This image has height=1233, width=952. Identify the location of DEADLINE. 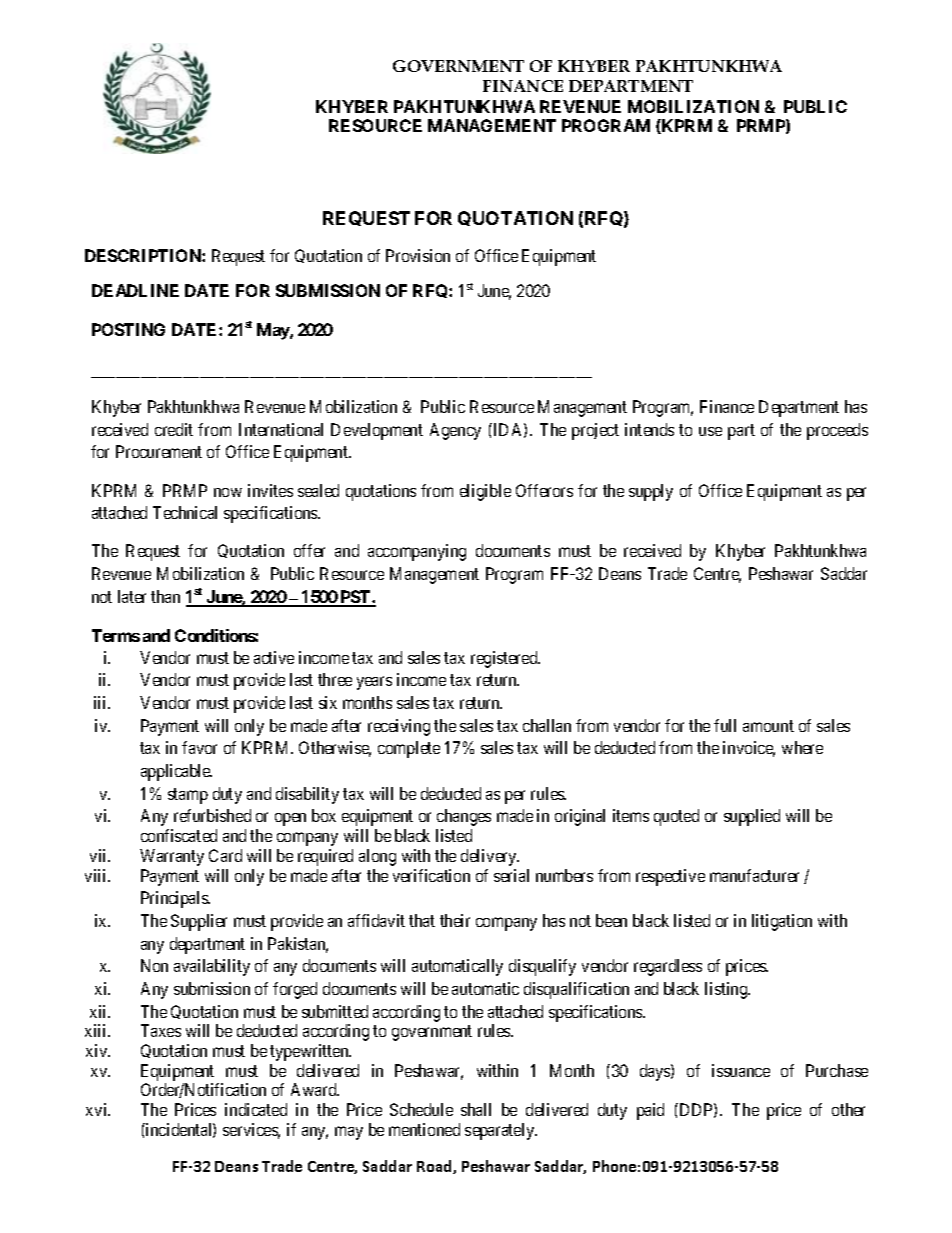
(135, 290).
